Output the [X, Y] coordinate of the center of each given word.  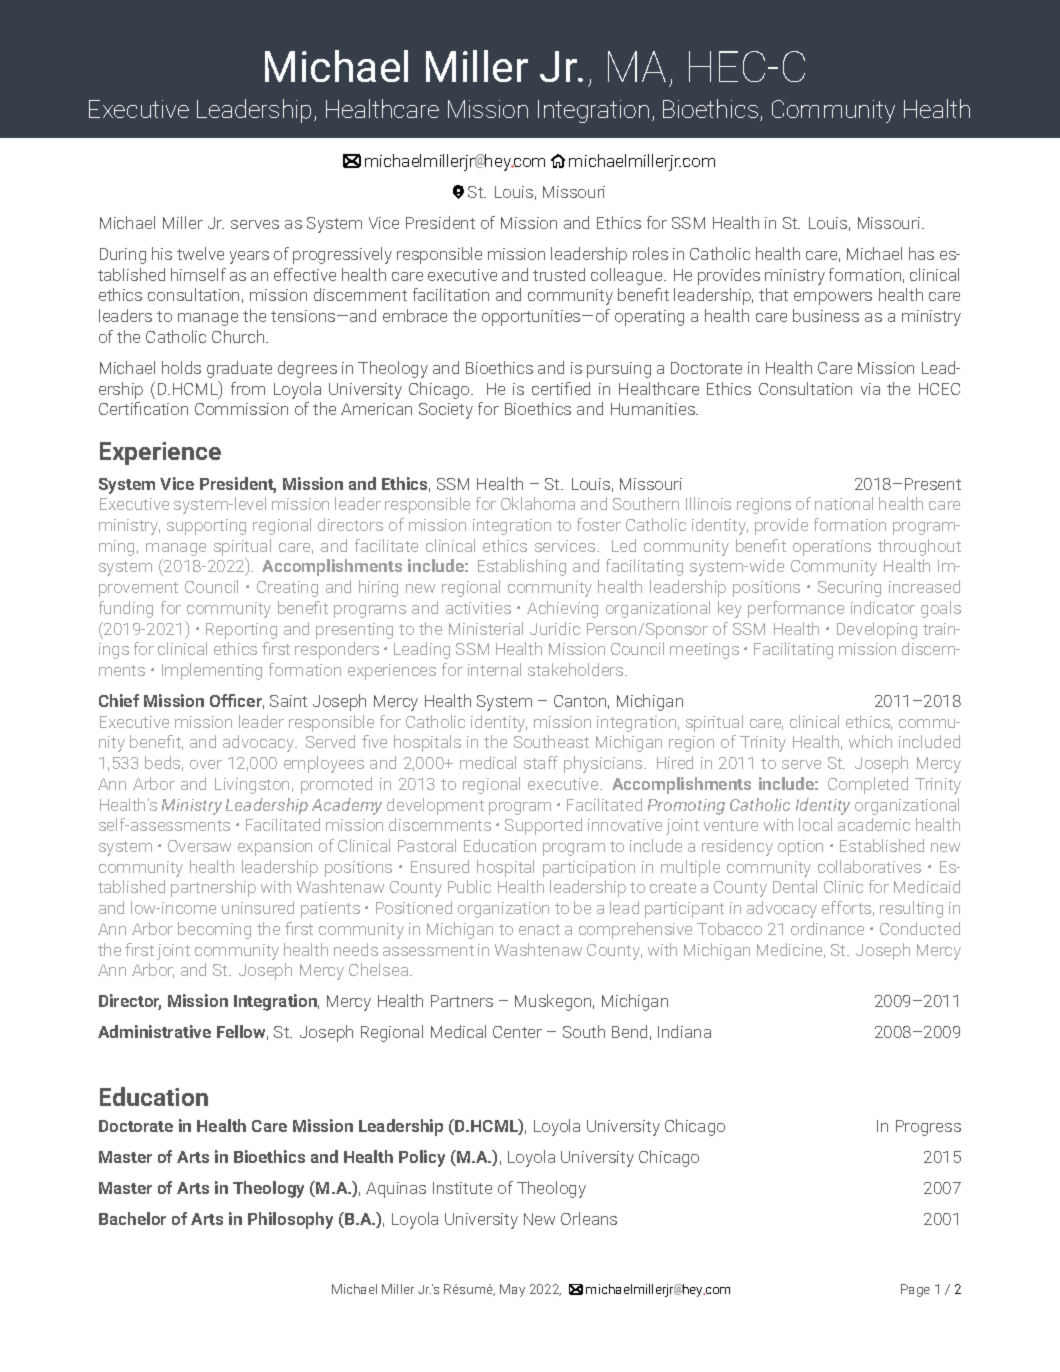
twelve [200, 253]
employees [324, 764]
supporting [206, 527]
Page [915, 1290]
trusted [559, 274]
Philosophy [290, 1220]
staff [541, 762]
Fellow [242, 1032]
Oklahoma [538, 503]
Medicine [791, 950]
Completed [868, 785]
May [512, 1290]
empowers [833, 298]
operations [832, 548]
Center [517, 1032]
